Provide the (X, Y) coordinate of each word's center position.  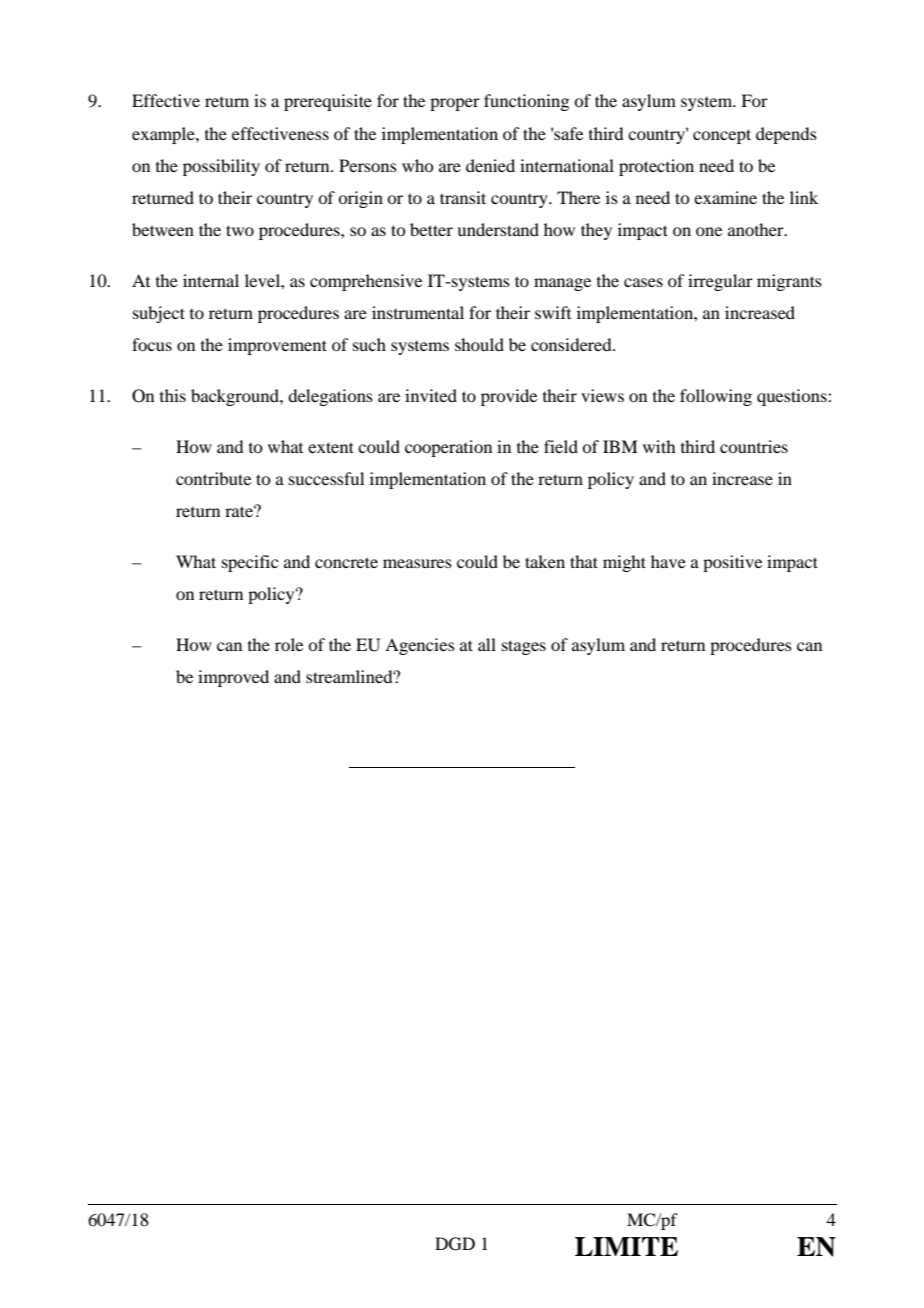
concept (722, 136)
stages (524, 647)
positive (732, 563)
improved (233, 678)
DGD (455, 1244)
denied (490, 165)
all (487, 644)
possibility (221, 167)
